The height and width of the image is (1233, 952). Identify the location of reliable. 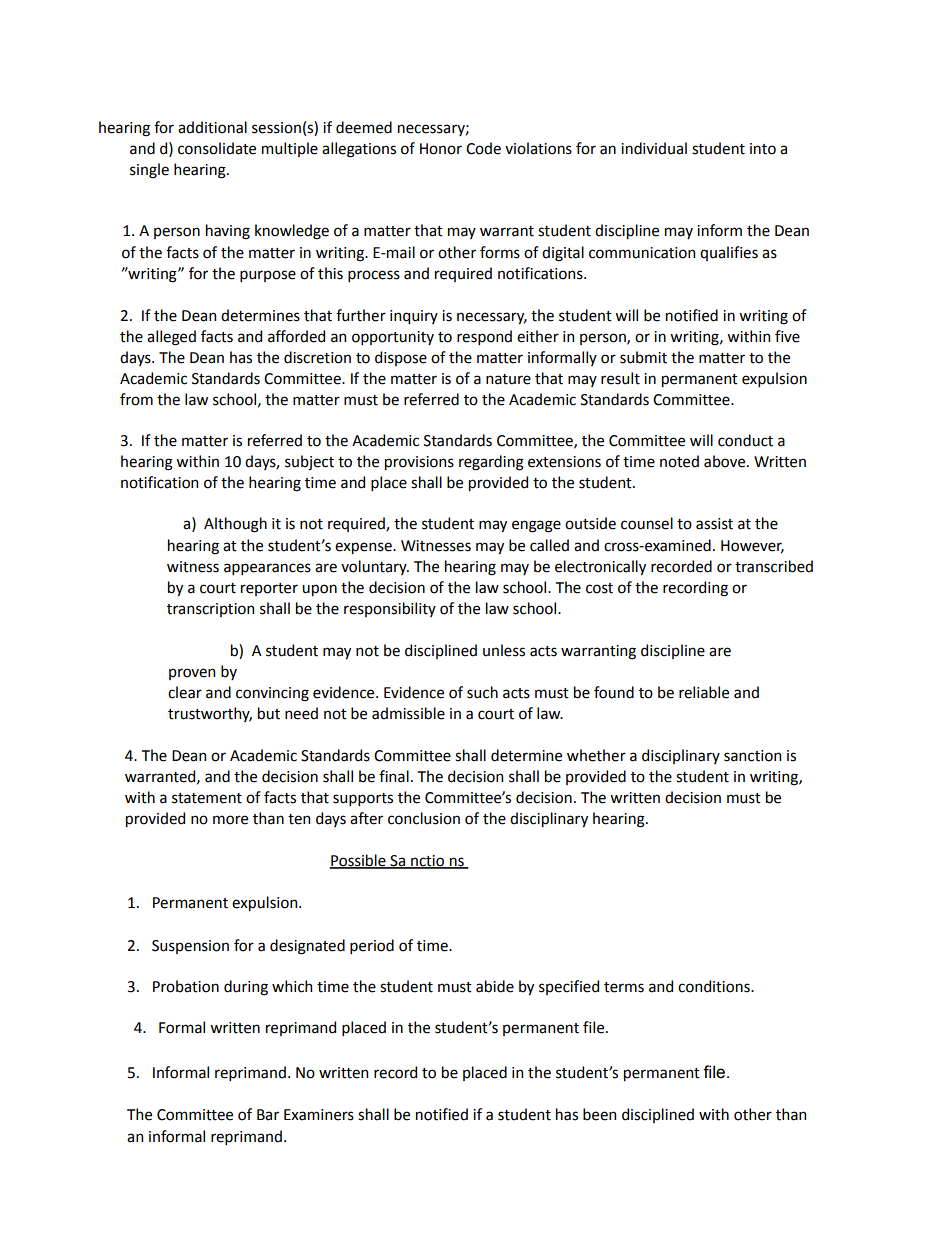
(704, 692).
